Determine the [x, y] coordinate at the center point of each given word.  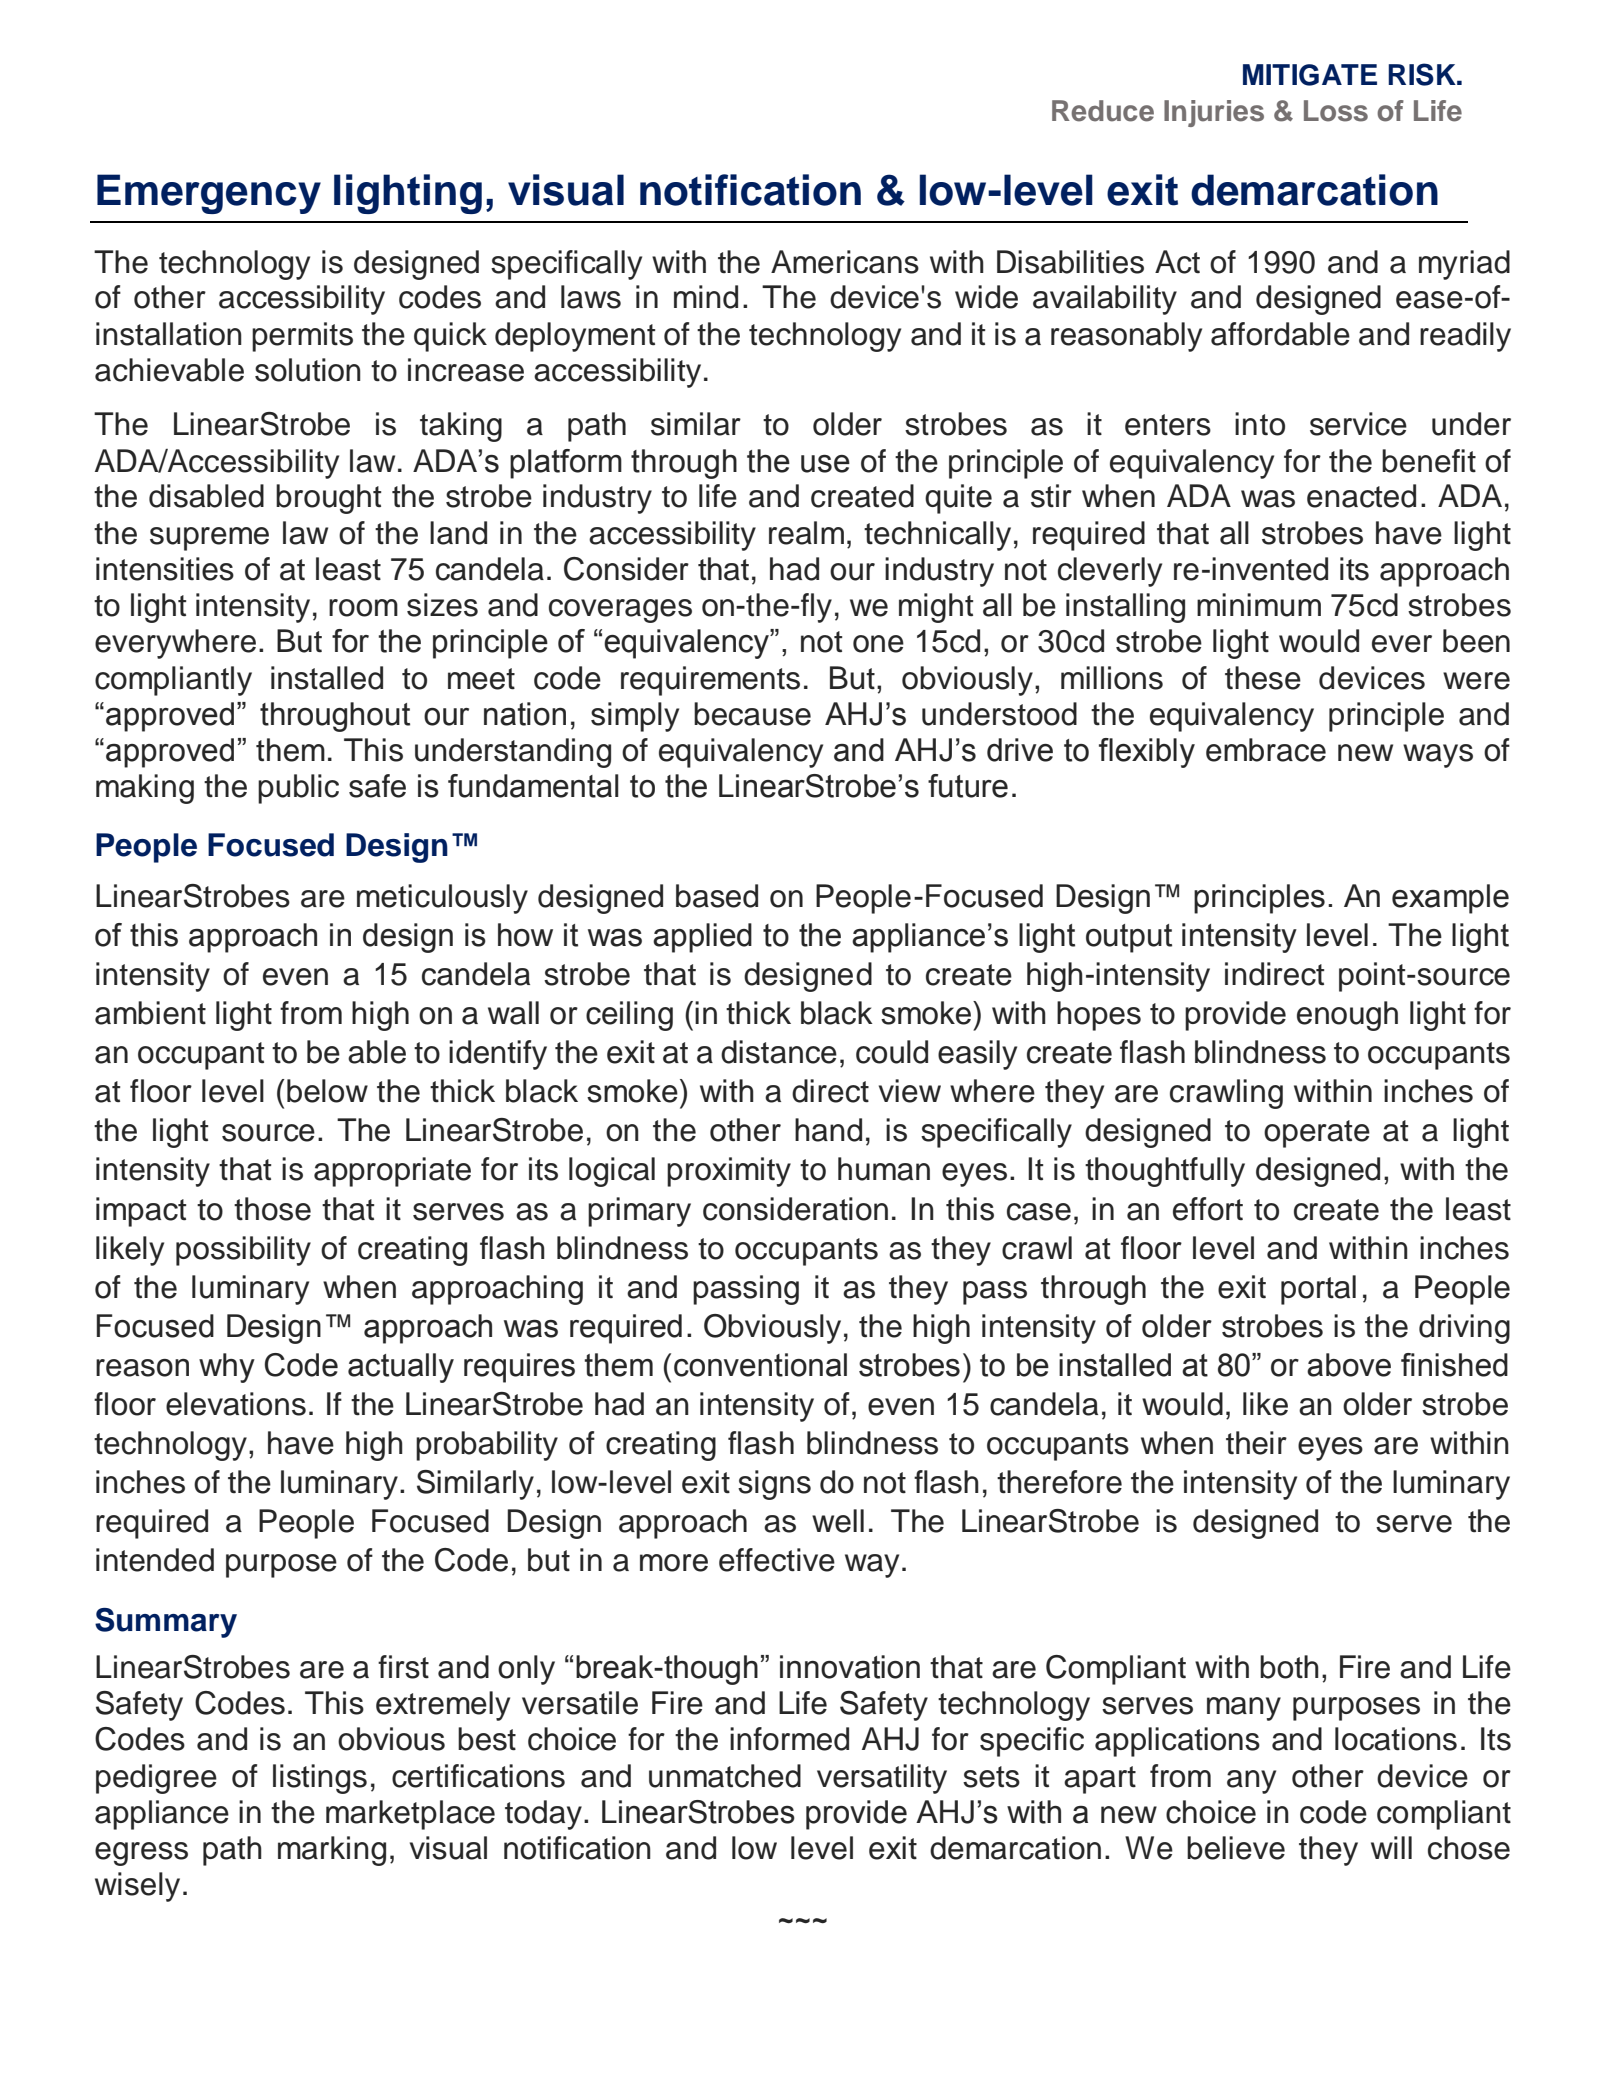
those [272, 1209]
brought [328, 499]
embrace [1266, 750]
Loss [1336, 111]
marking [332, 1851]
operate [1317, 1134]
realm [806, 533]
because [752, 714]
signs [774, 1485]
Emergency [209, 194]
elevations [236, 1404]
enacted [1361, 496]
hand [828, 1130]
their [1256, 1443]
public [298, 789]
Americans [845, 262]
